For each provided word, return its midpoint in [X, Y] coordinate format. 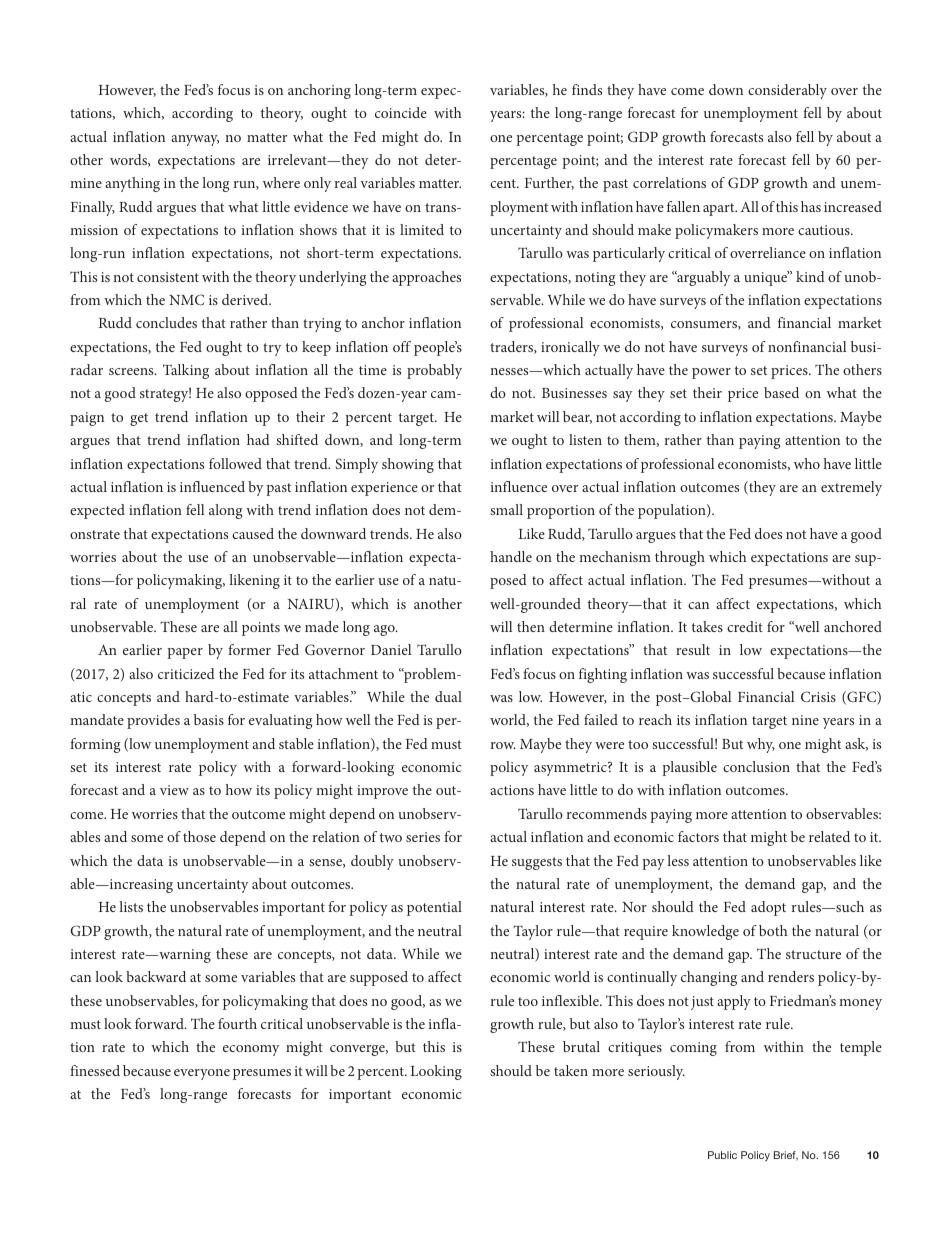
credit [745, 626]
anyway [195, 140]
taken [571, 1070]
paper [185, 653]
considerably [787, 91]
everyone [202, 1074]
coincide [401, 112]
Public [722, 1155]
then [531, 626]
